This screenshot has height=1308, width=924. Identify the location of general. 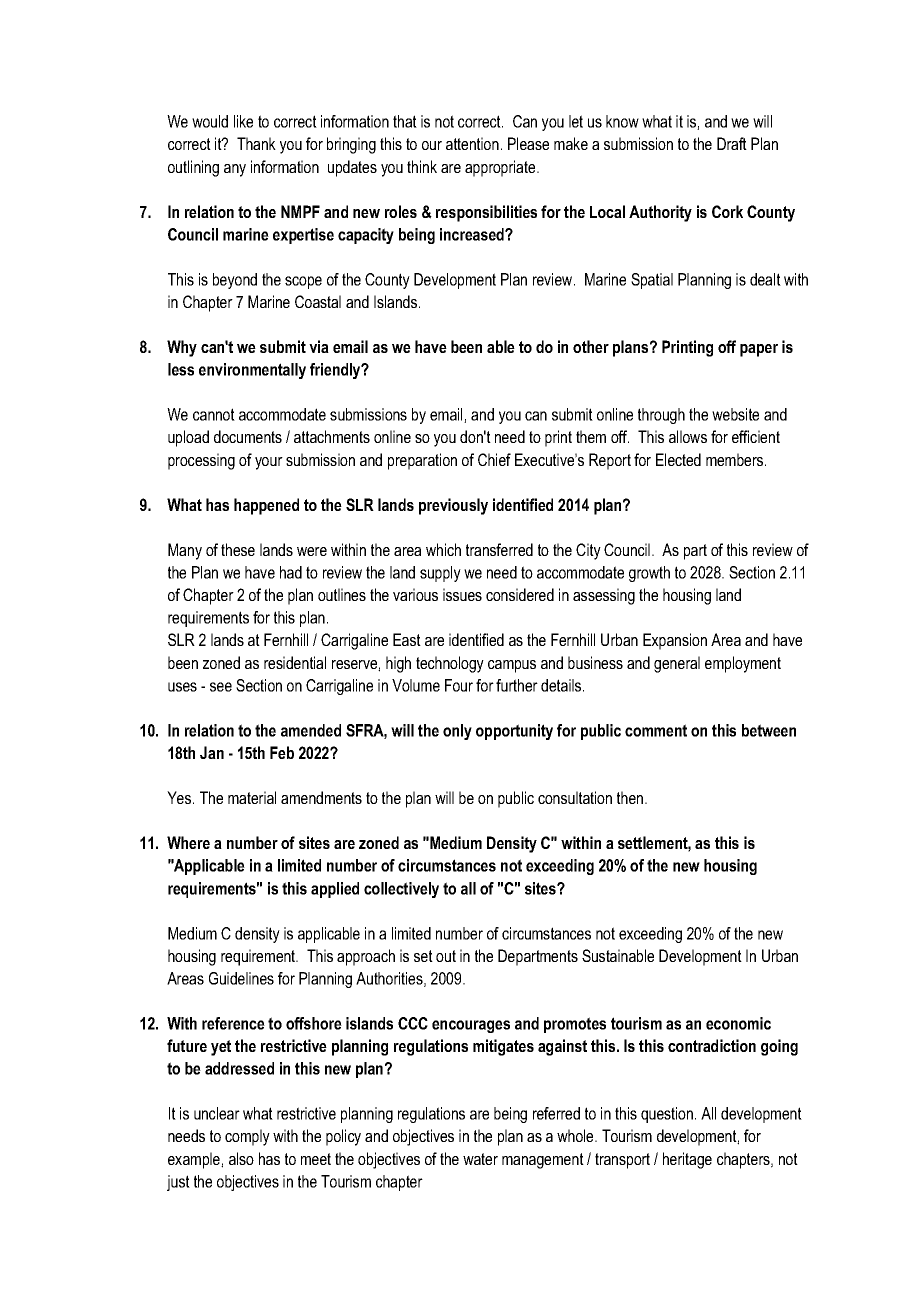
(677, 664).
